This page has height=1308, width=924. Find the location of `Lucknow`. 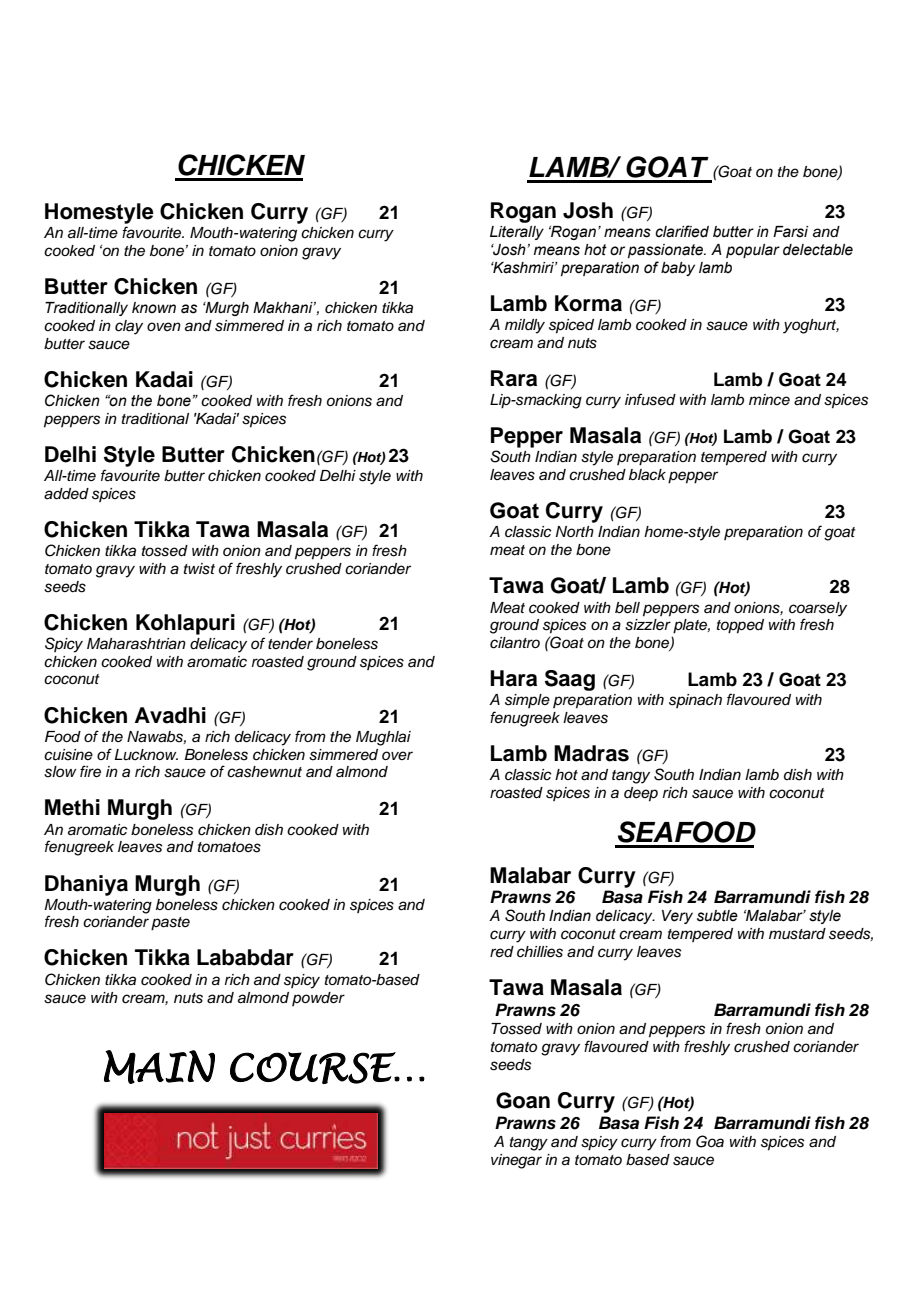

Lucknow is located at coordinates (146, 755).
